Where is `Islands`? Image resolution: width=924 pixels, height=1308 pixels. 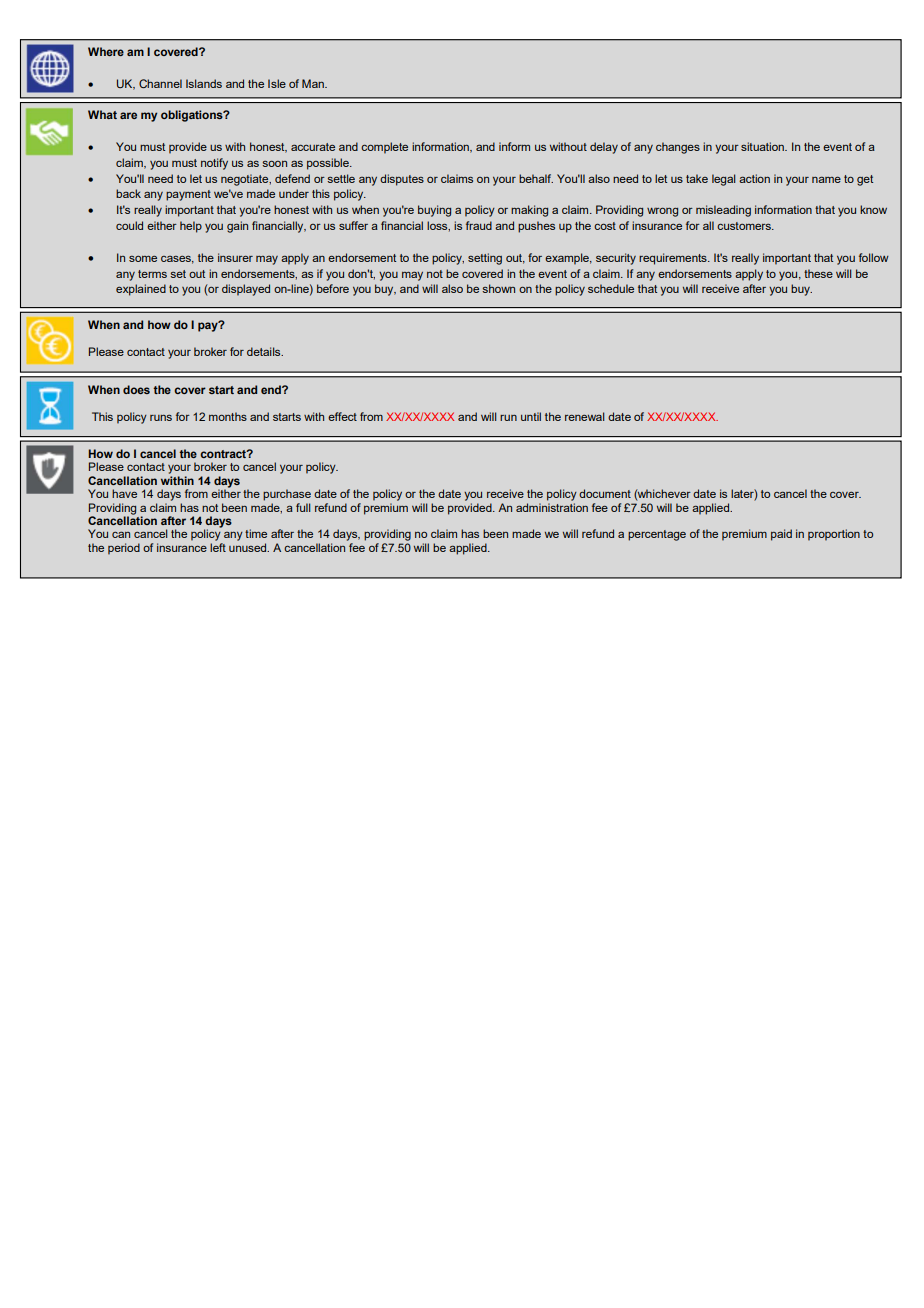 Islands is located at coordinates (204, 83).
